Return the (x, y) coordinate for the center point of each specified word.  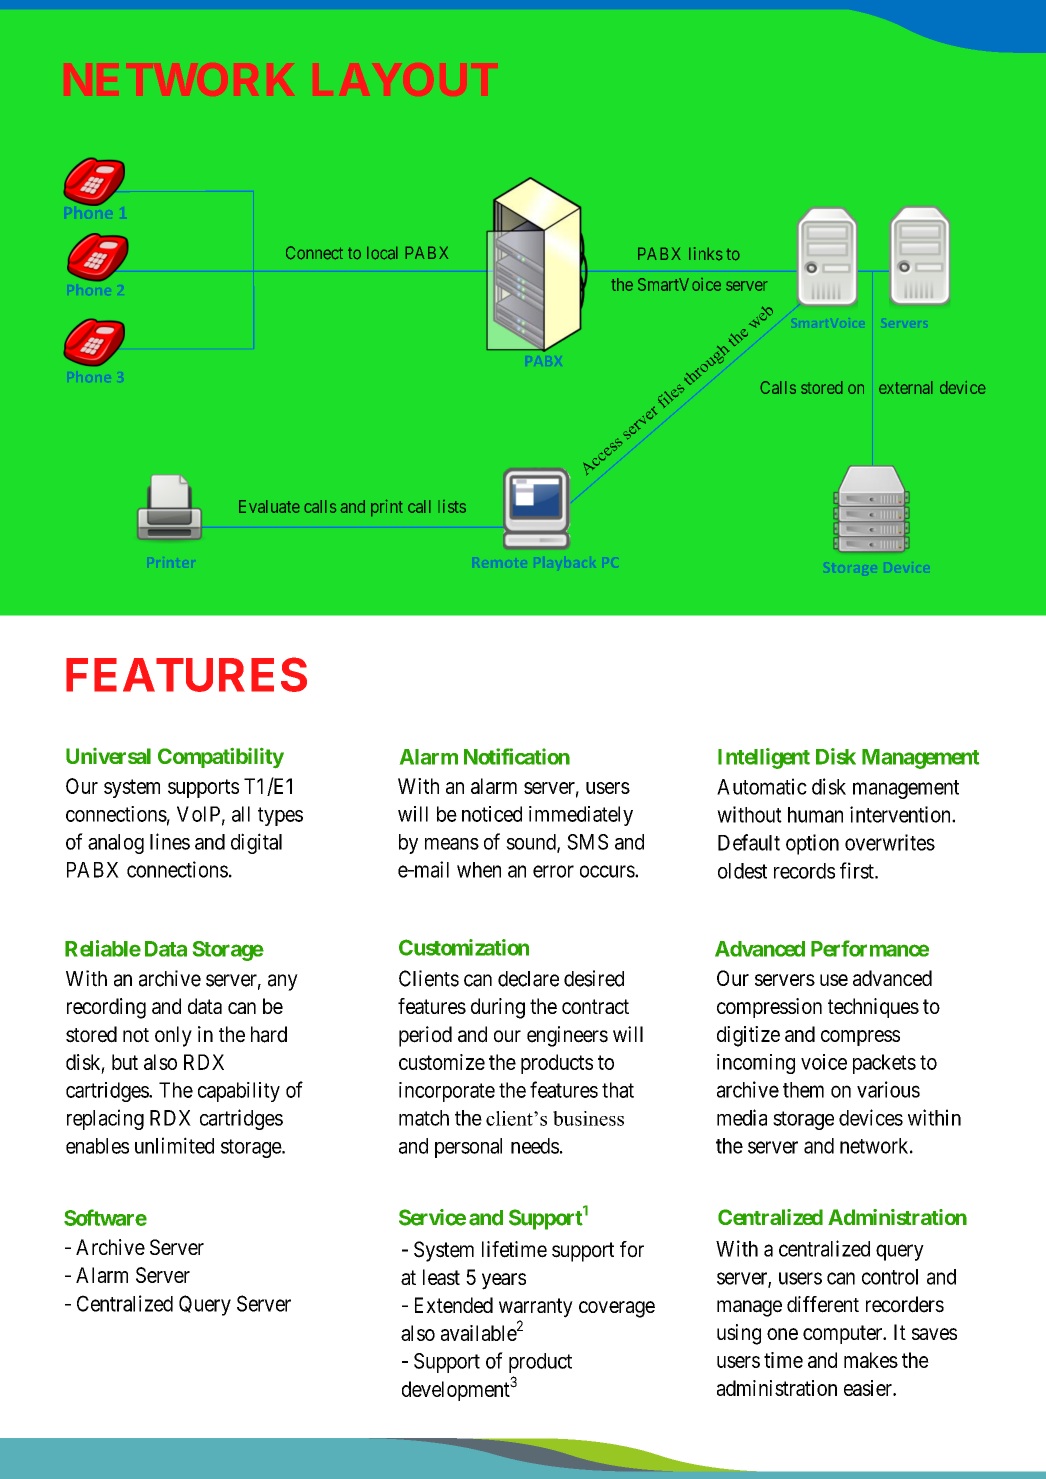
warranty (536, 1308)
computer (844, 1334)
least (441, 1277)
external (905, 387)
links (705, 253)
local (382, 253)
